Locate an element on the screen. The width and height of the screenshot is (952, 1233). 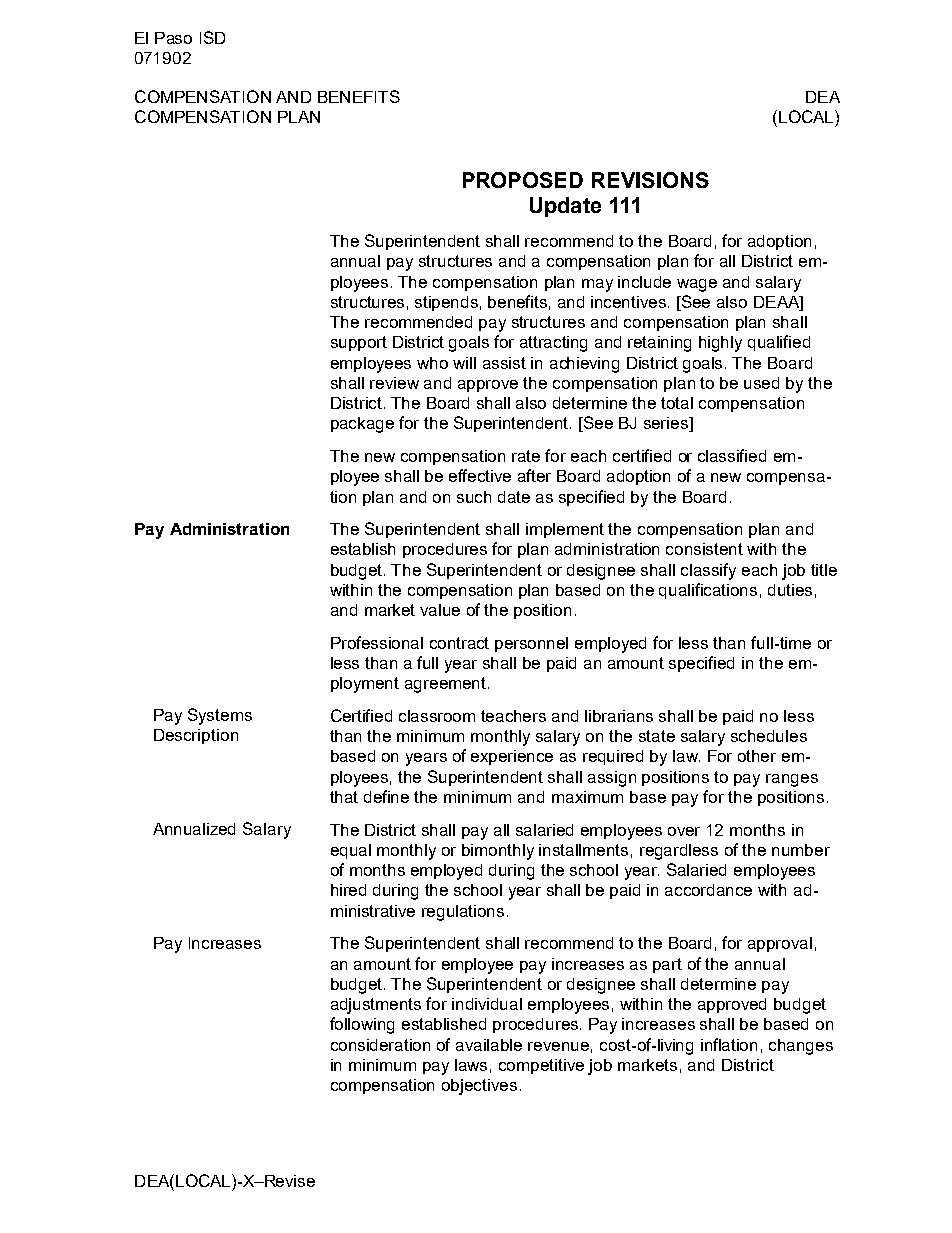
REVISIONS is located at coordinates (650, 180).
